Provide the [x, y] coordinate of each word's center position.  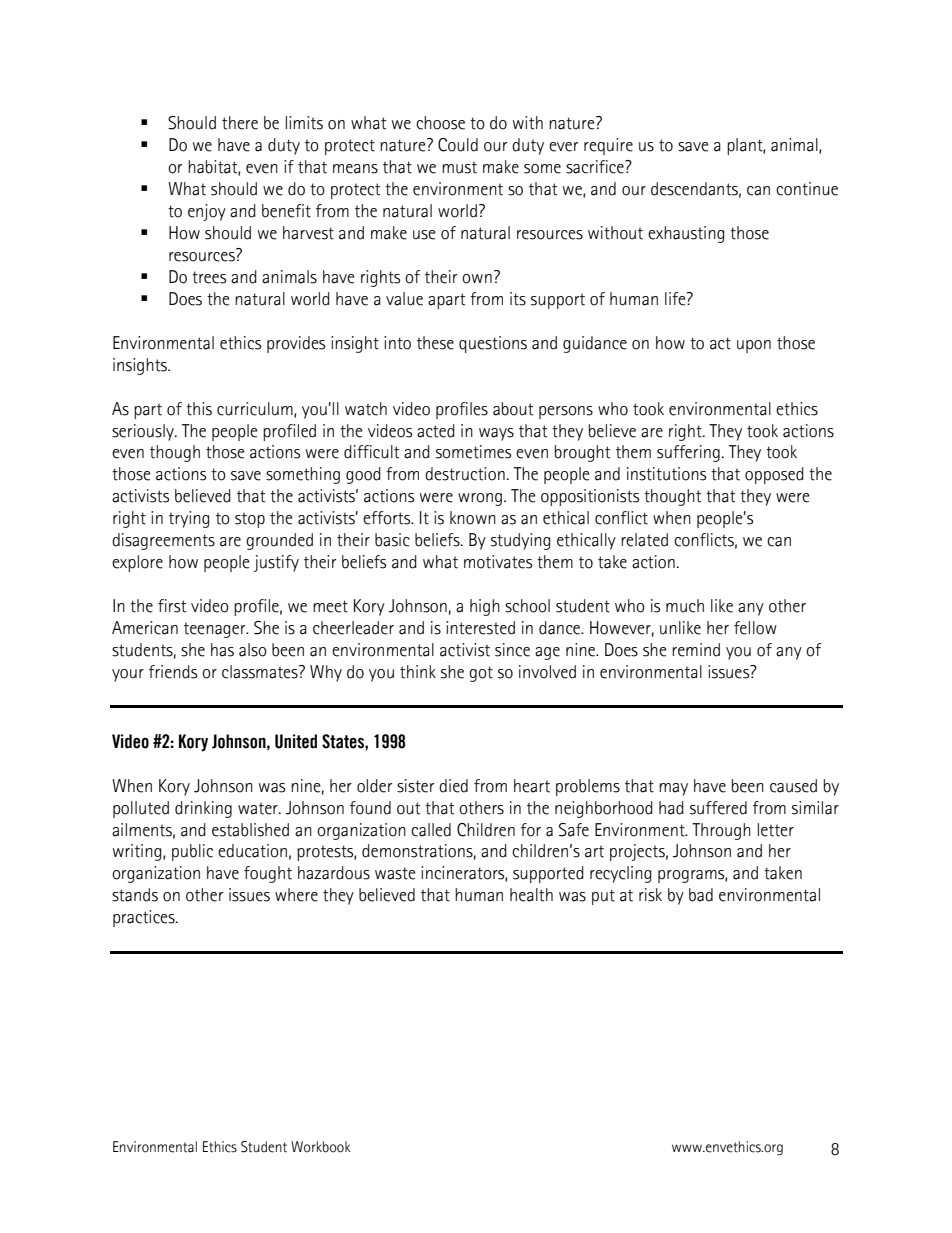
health [531, 895]
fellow [755, 628]
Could [458, 145]
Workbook [321, 1147]
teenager [216, 630]
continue [807, 189]
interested [480, 628]
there [240, 123]
